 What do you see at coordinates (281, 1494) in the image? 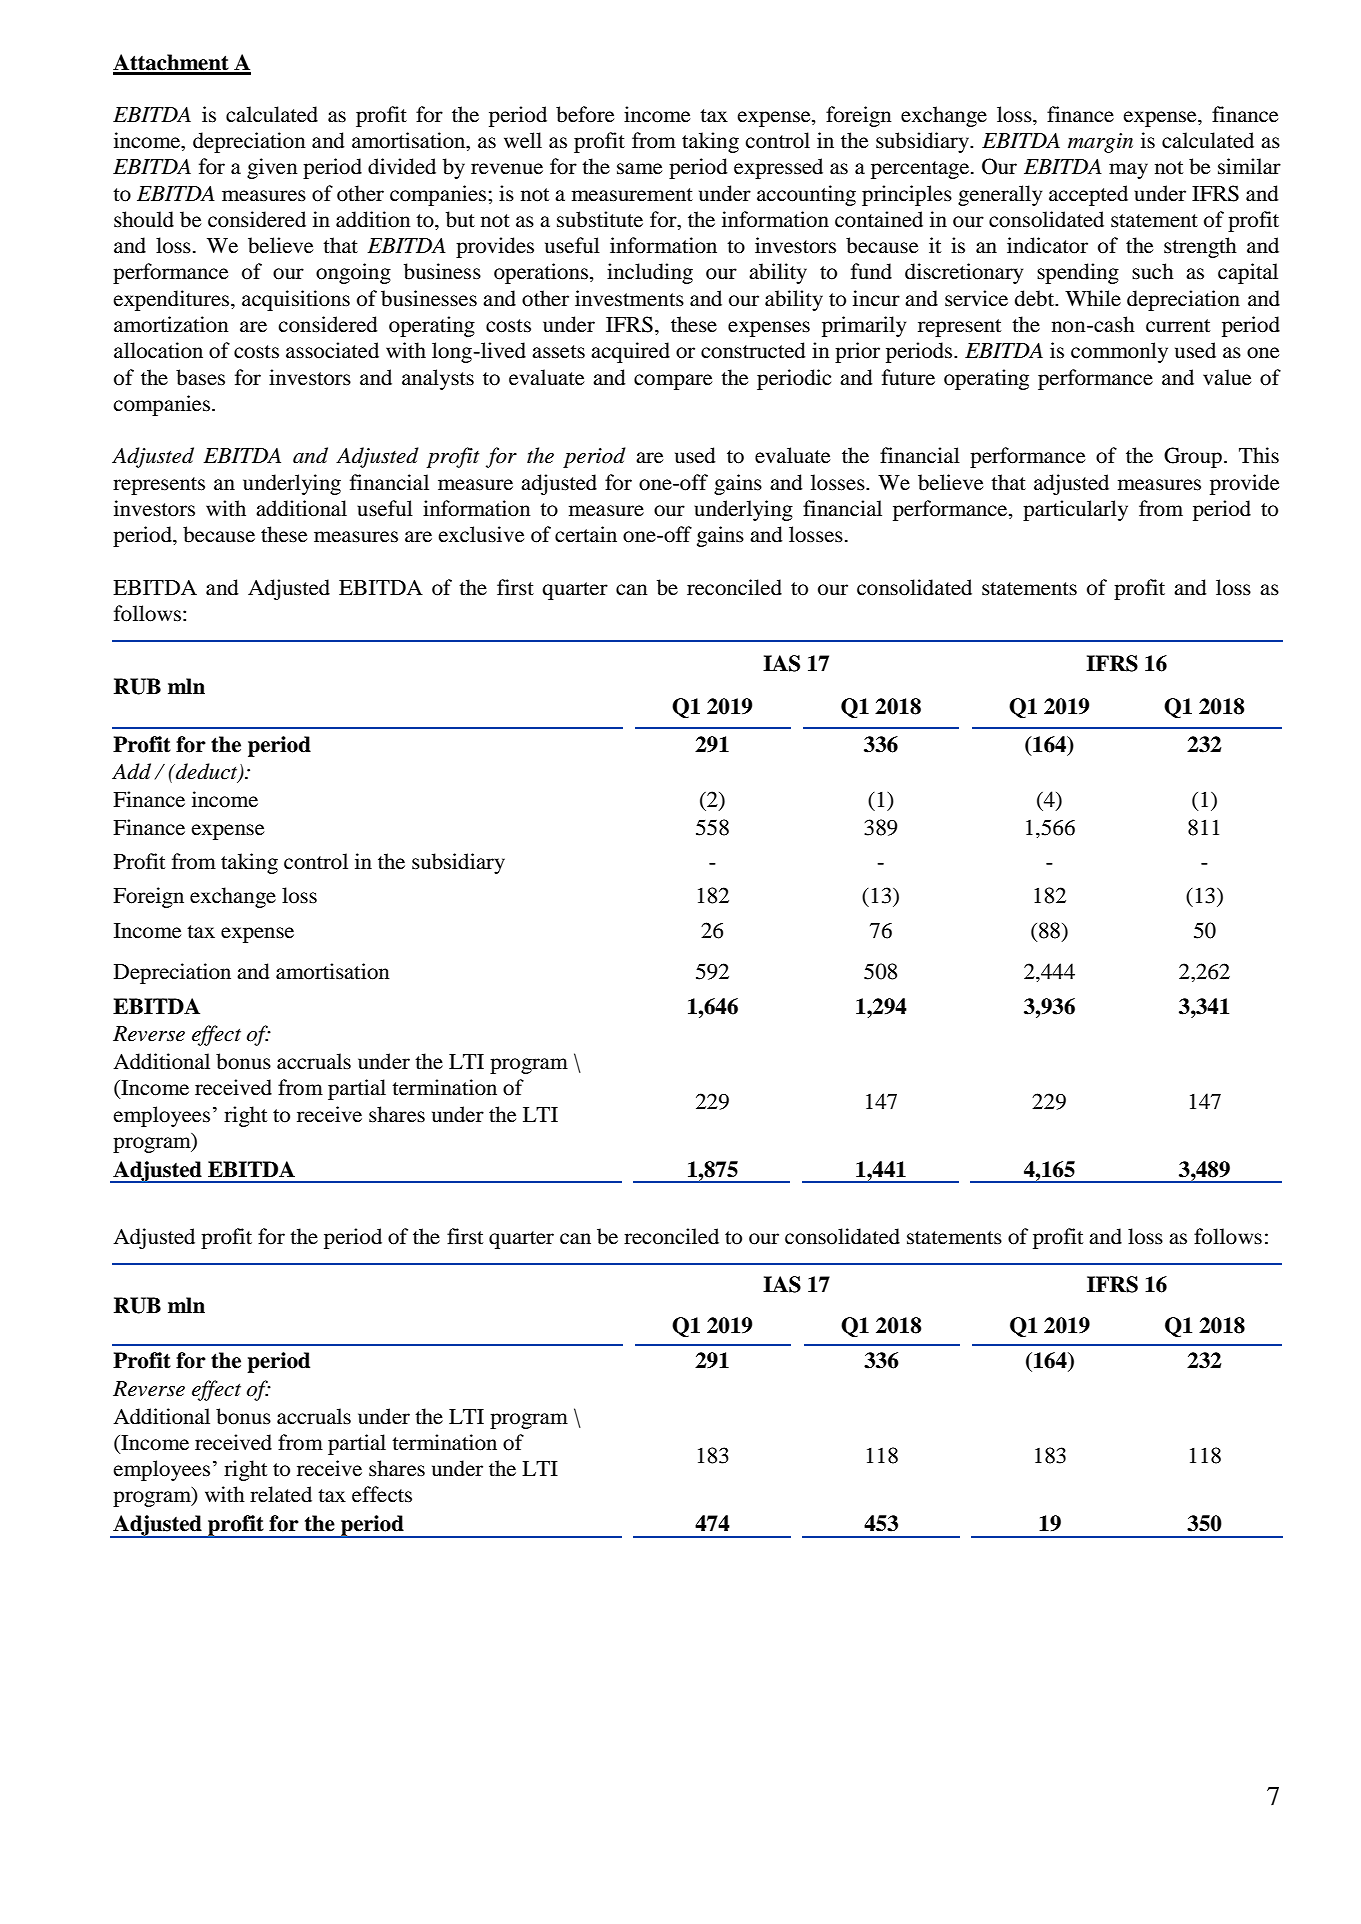
I see `related` at bounding box center [281, 1494].
